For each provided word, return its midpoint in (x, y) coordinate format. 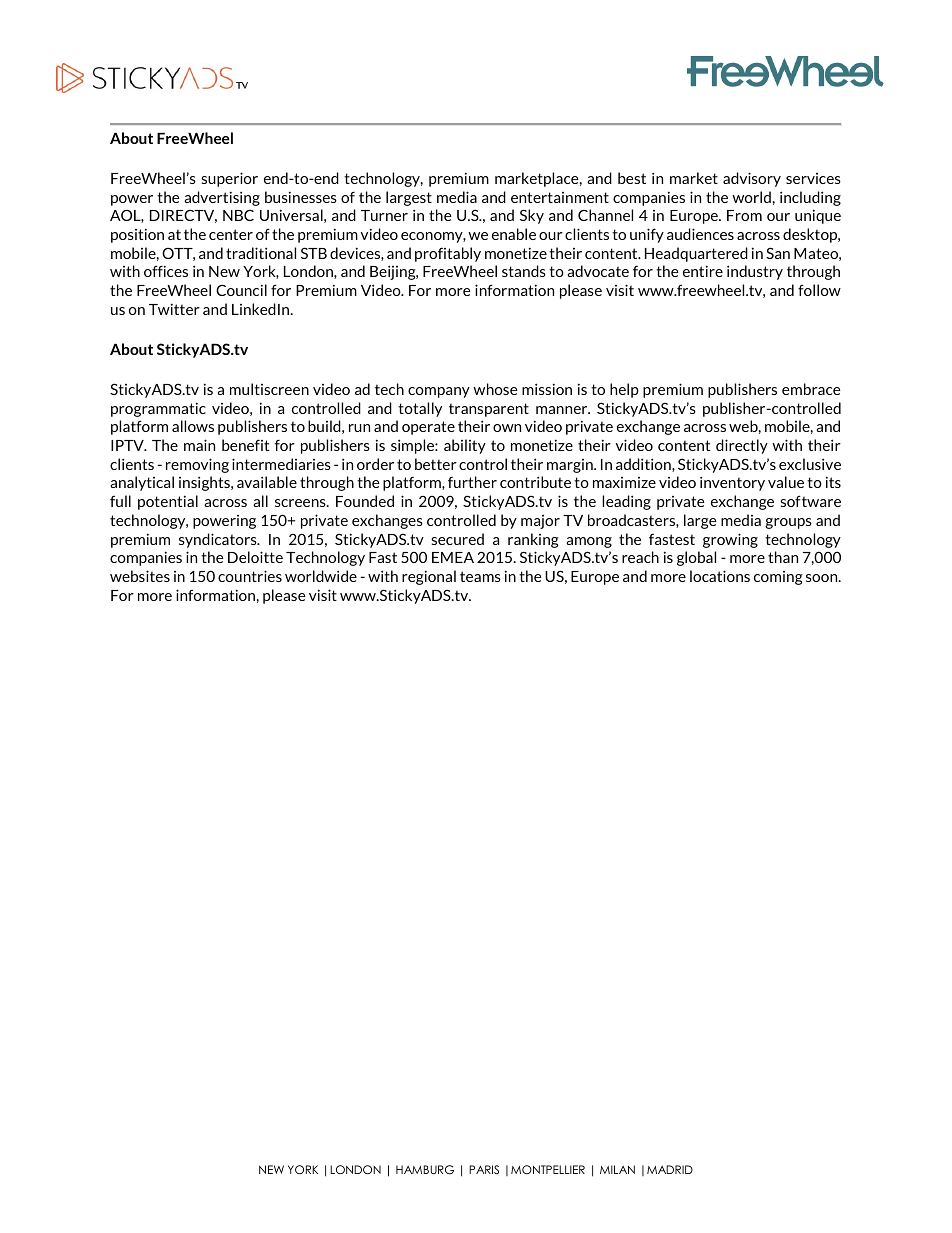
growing (730, 540)
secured (457, 539)
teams (480, 576)
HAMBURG (425, 1170)
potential (168, 502)
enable (514, 234)
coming (778, 578)
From (744, 215)
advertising (222, 198)
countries (250, 576)
